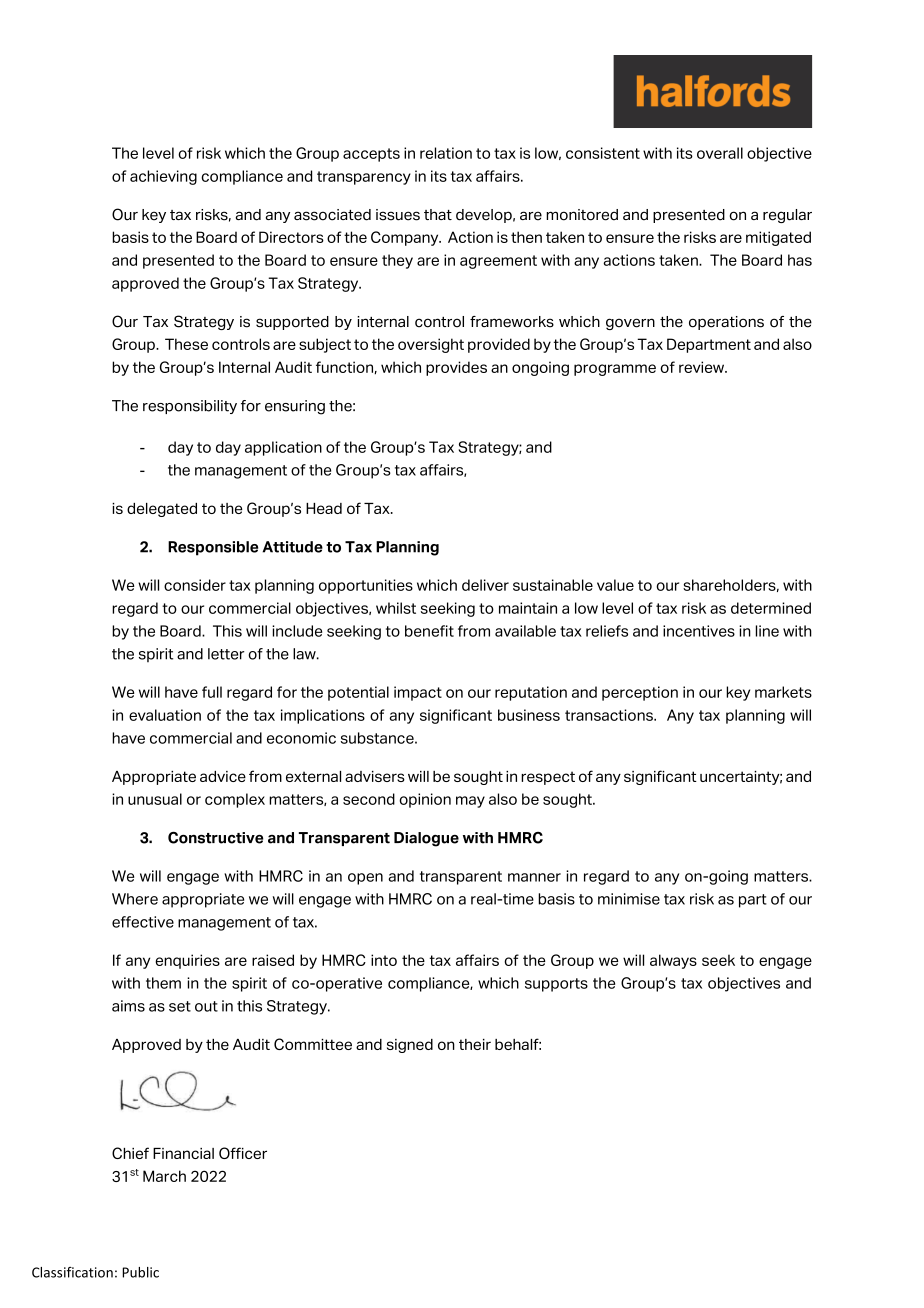 This image has width=924, height=1308. Describe the element at coordinates (485, 585) in the image. I see `deliver` at that location.
